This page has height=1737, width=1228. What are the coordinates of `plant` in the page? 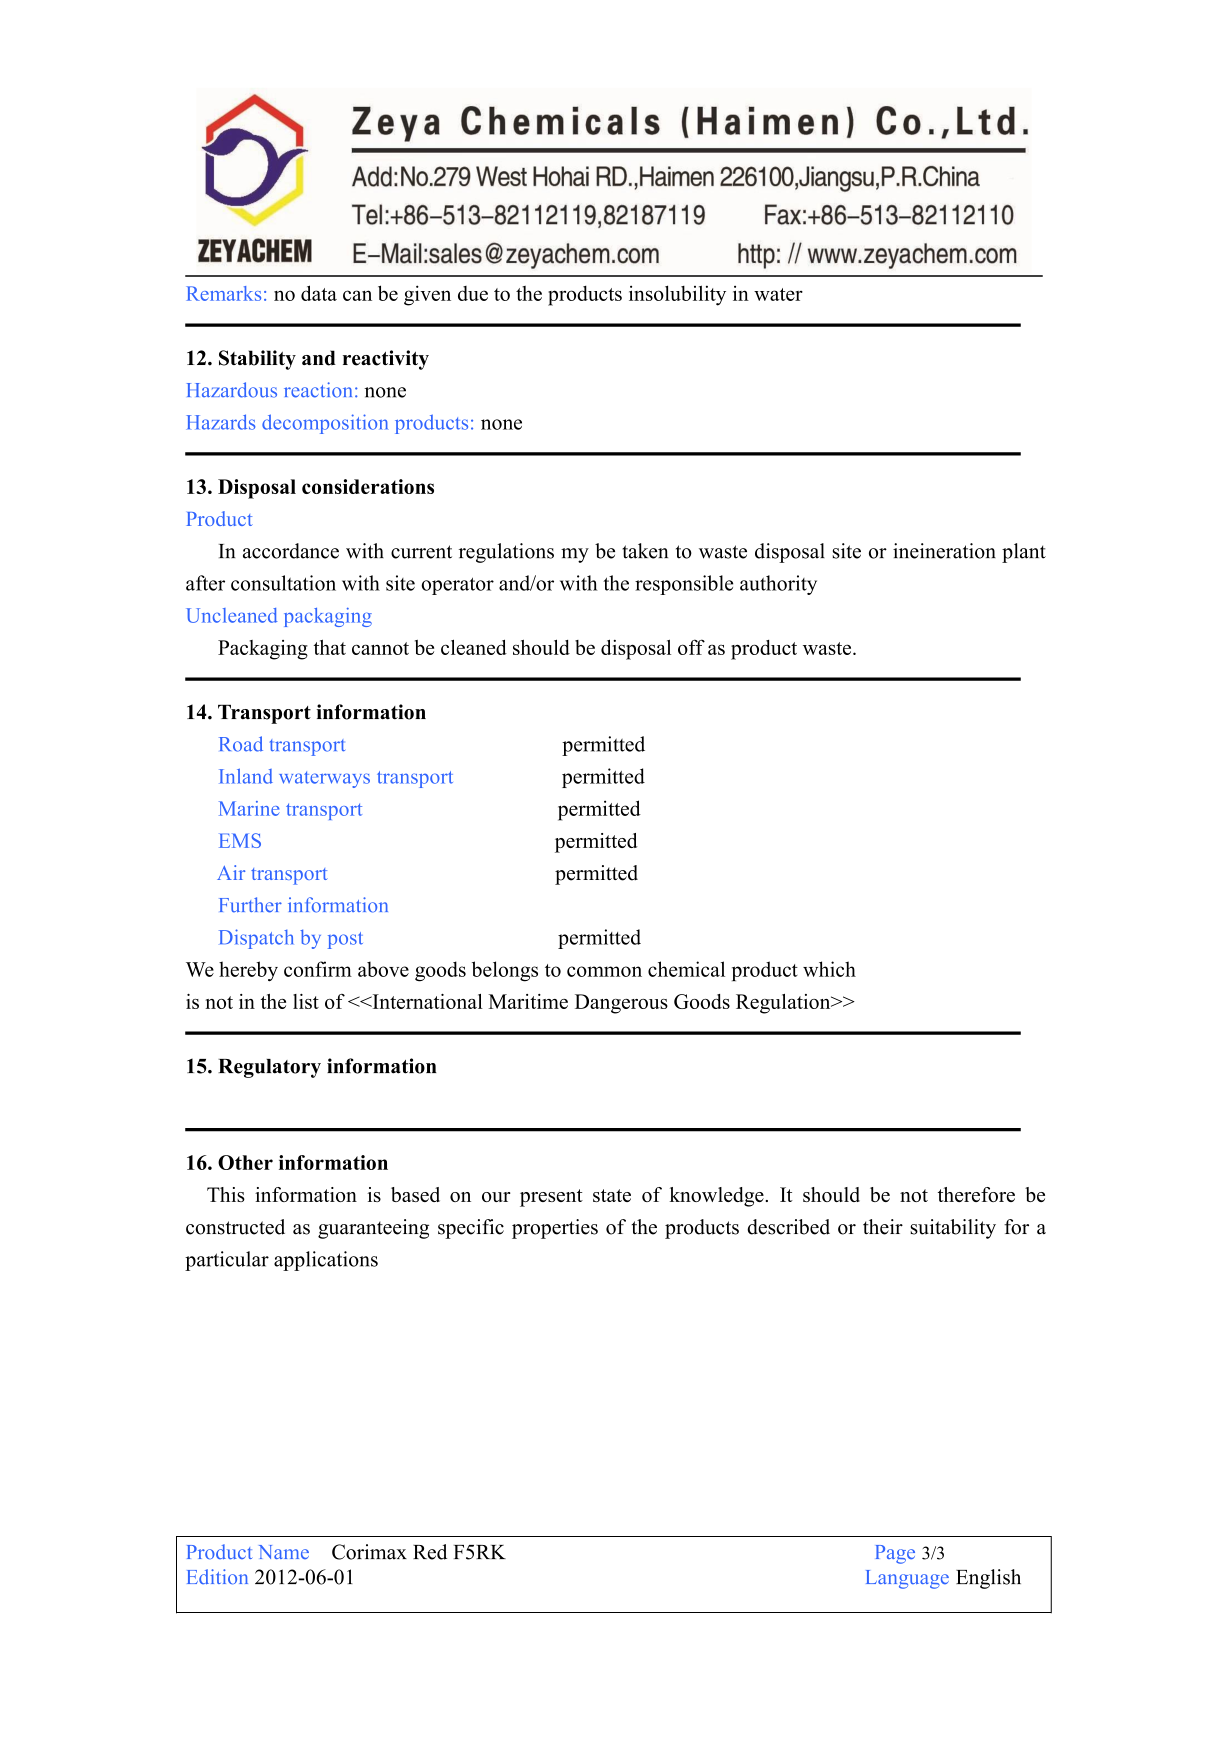 It's located at (1024, 553).
